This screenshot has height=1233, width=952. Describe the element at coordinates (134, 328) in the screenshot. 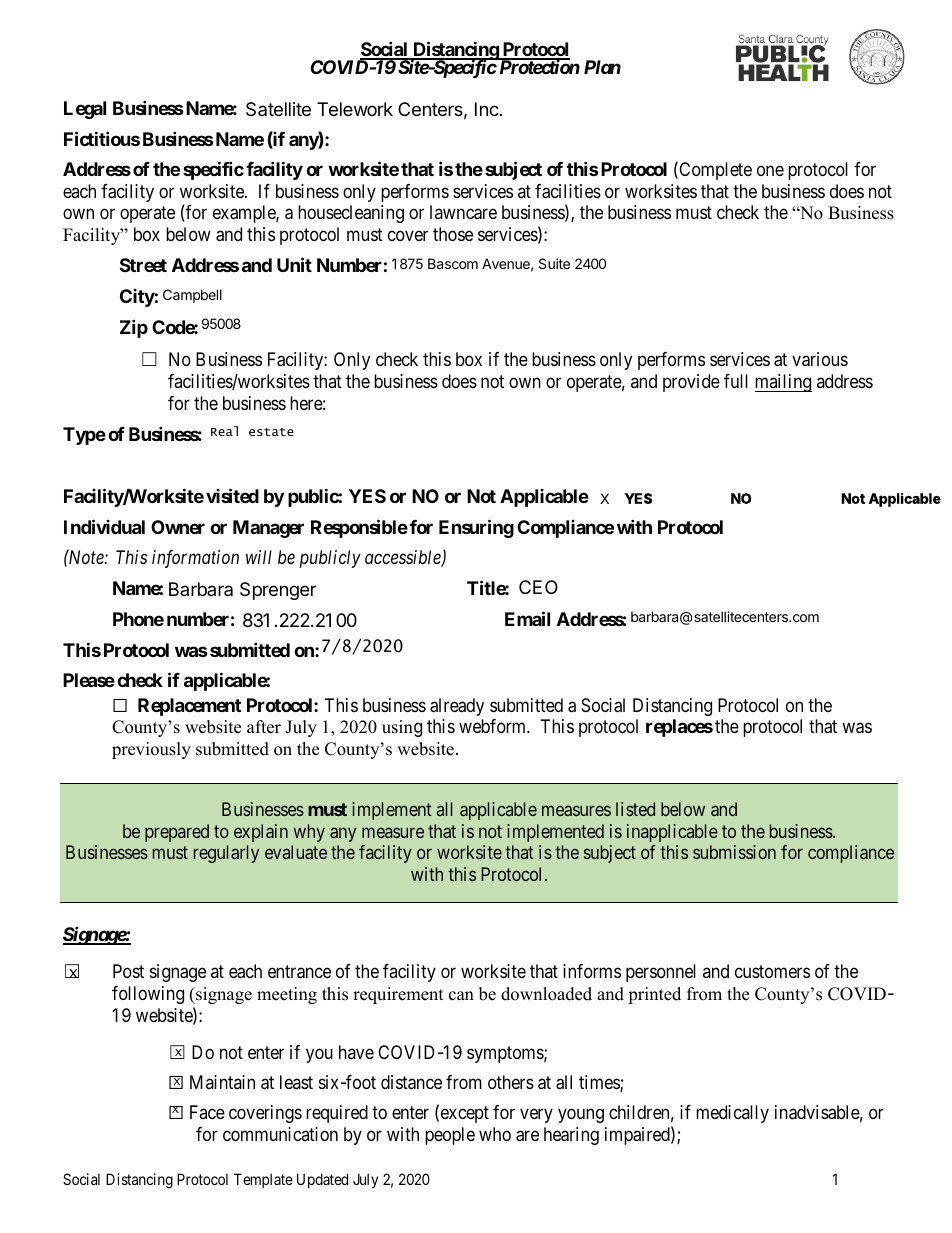

I see `Zip` at that location.
